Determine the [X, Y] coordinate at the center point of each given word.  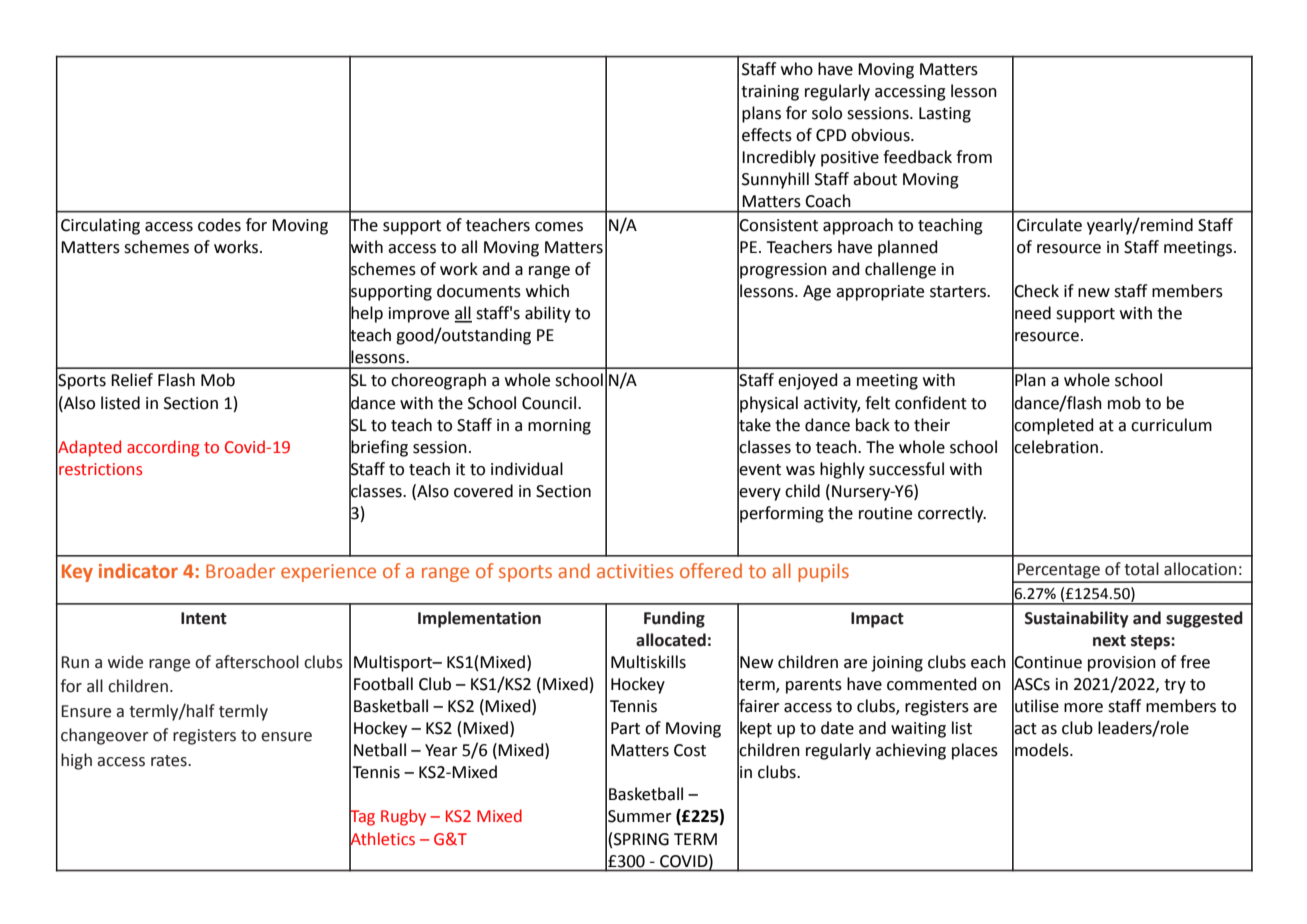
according [163, 448]
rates [170, 761]
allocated [671, 640]
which [547, 291]
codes [219, 225]
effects [767, 135]
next [1109, 641]
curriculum [1171, 425]
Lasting [945, 115]
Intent [204, 618]
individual [527, 469]
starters [959, 292]
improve [419, 315]
